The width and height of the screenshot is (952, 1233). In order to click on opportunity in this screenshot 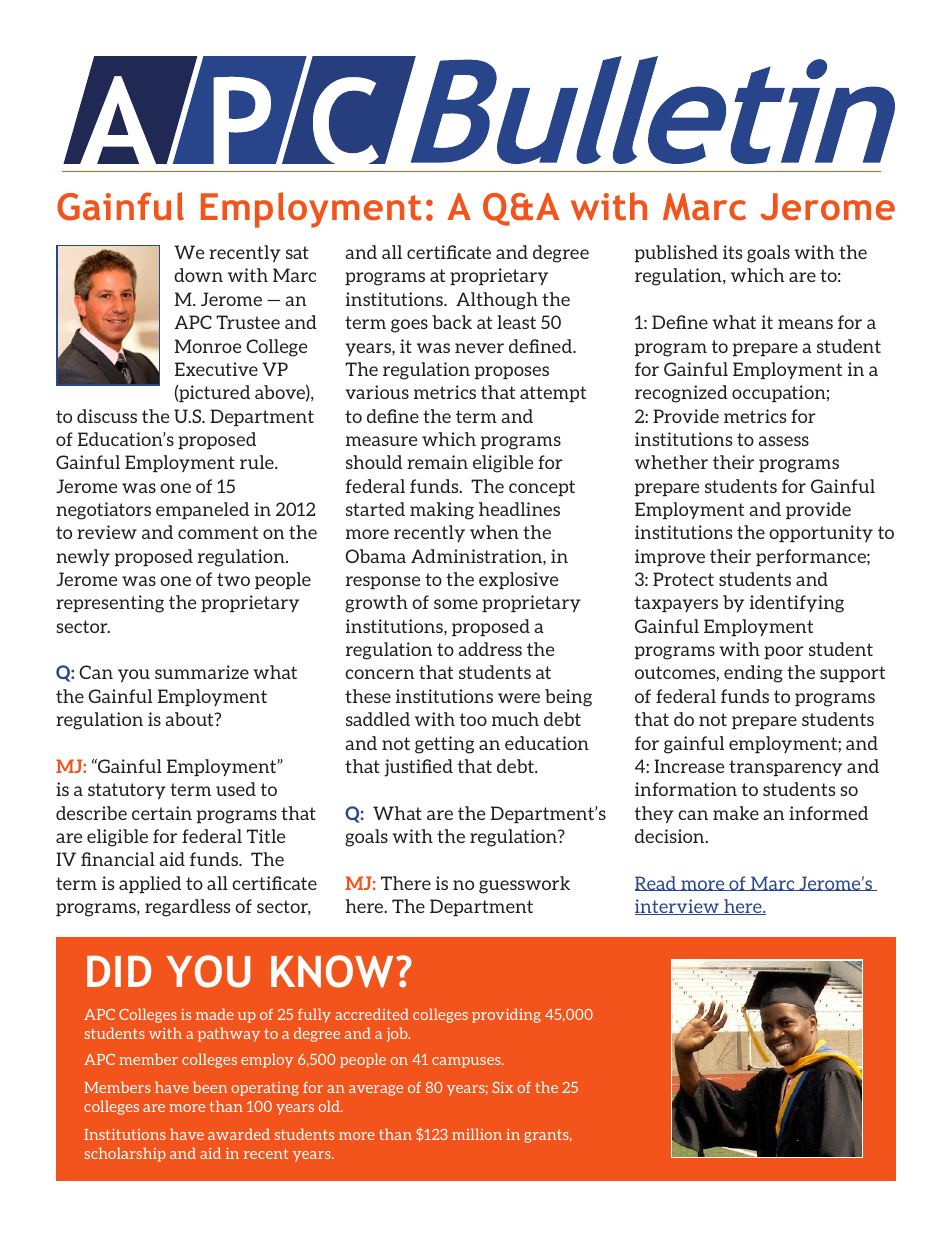, I will do `click(821, 533)`.
